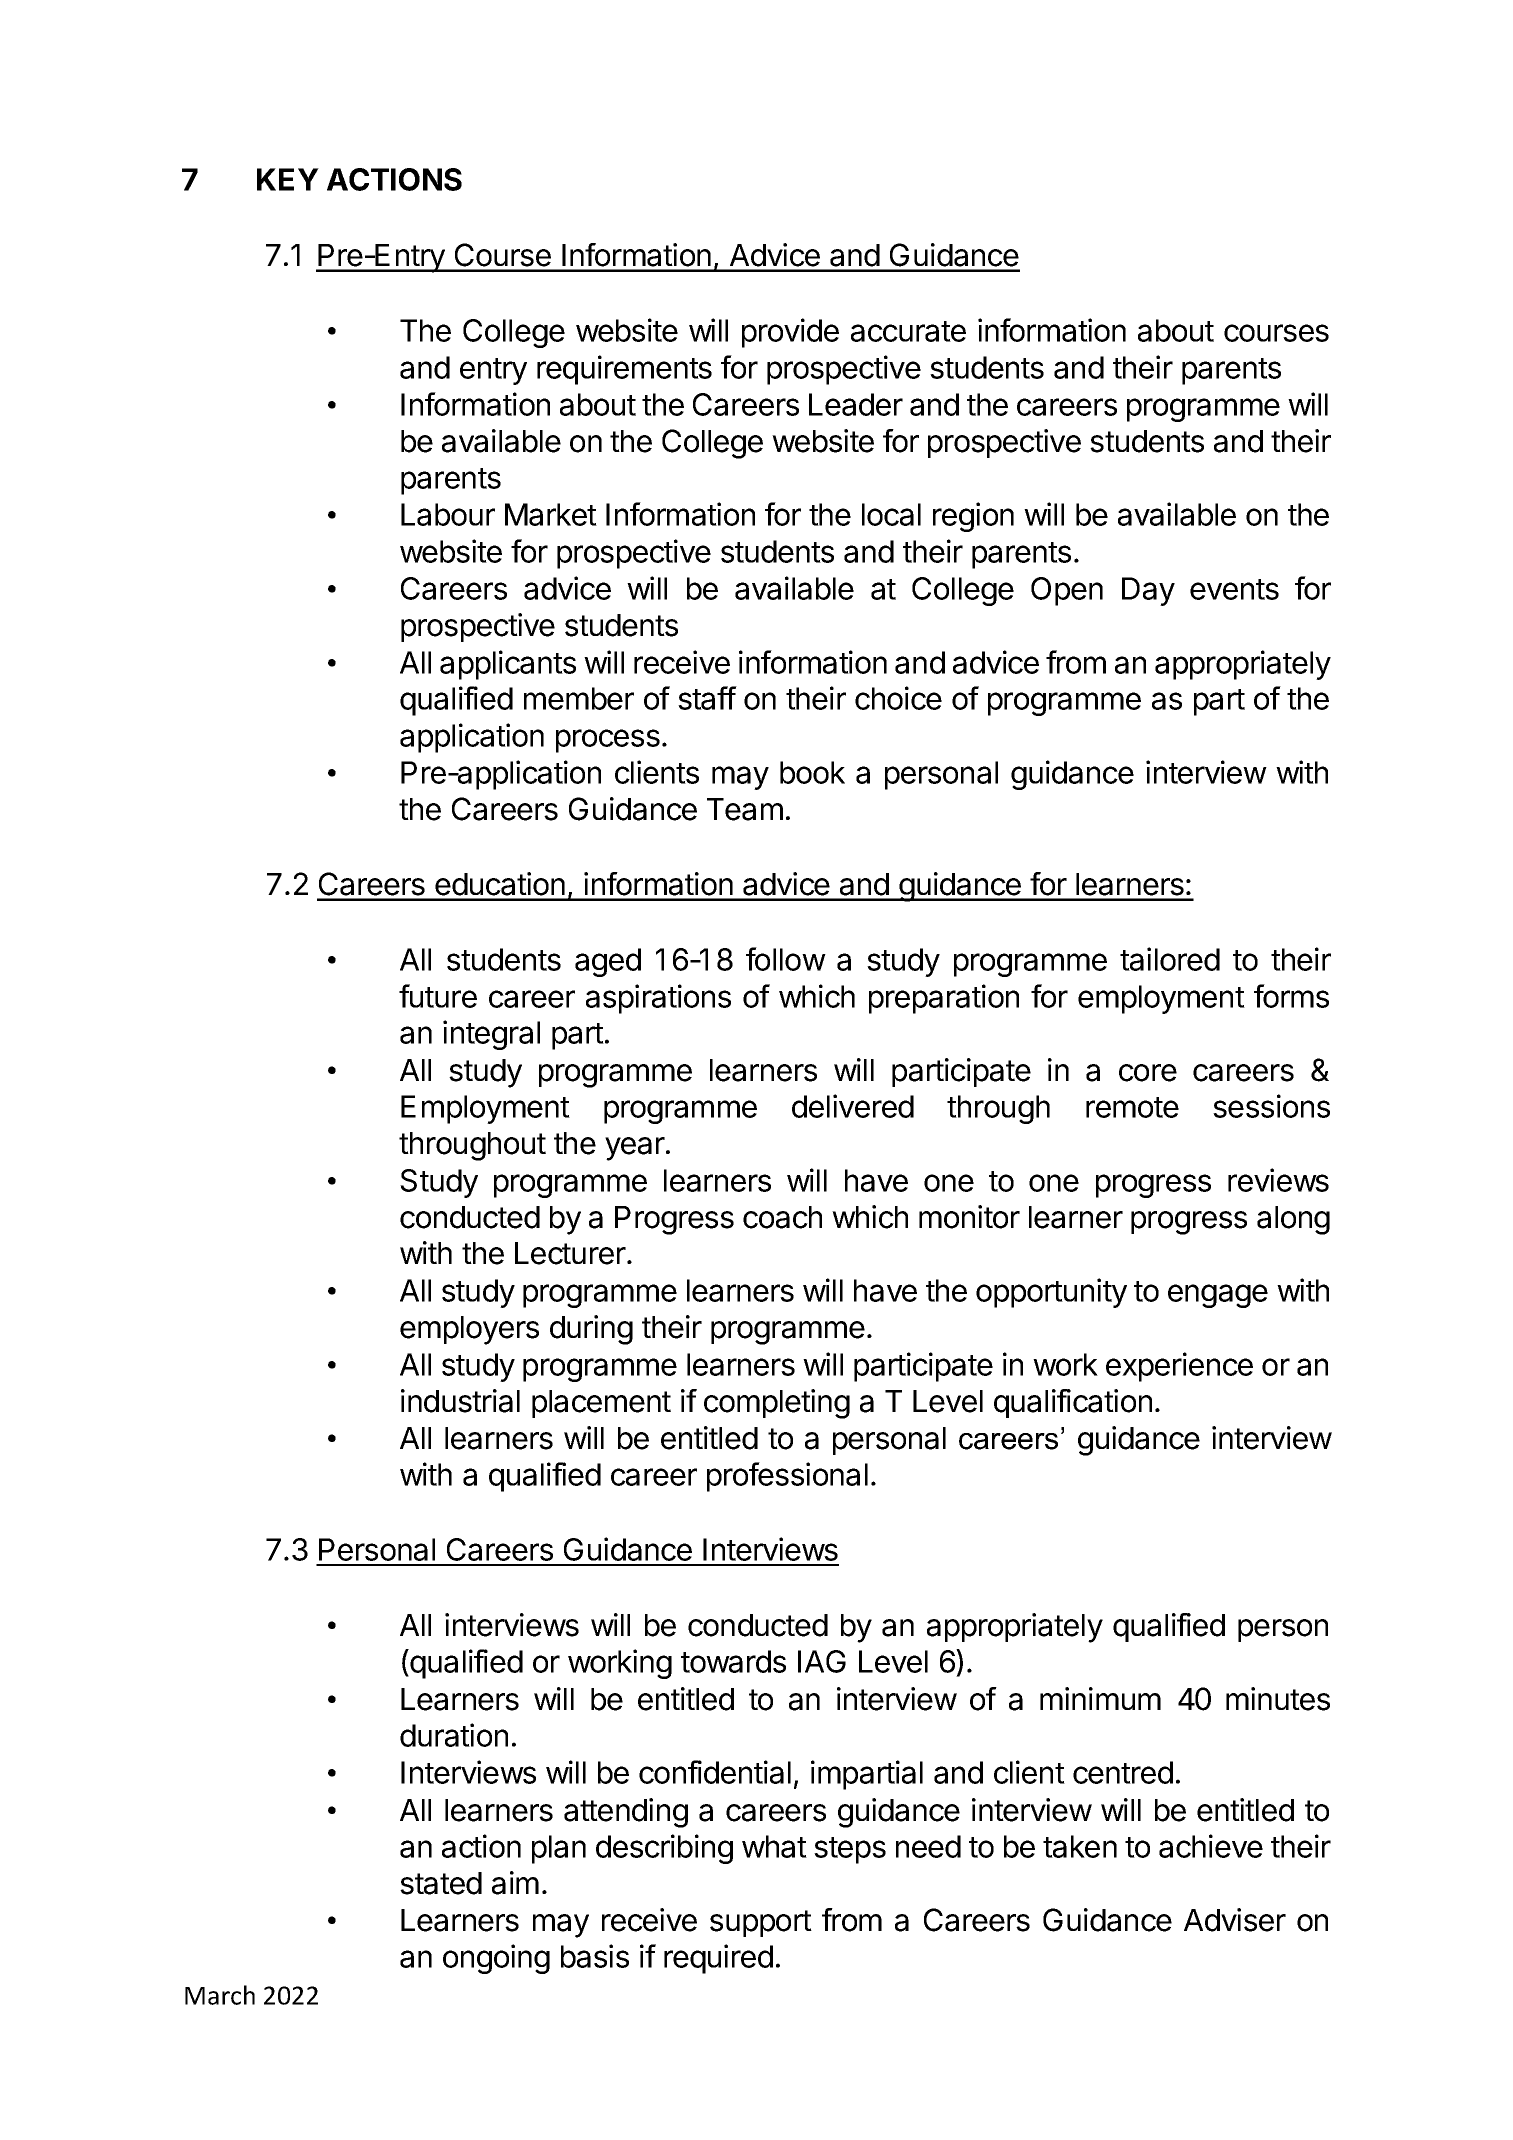 This screenshot has width=1513, height=2140. What do you see at coordinates (438, 996) in the screenshot?
I see `future` at bounding box center [438, 996].
